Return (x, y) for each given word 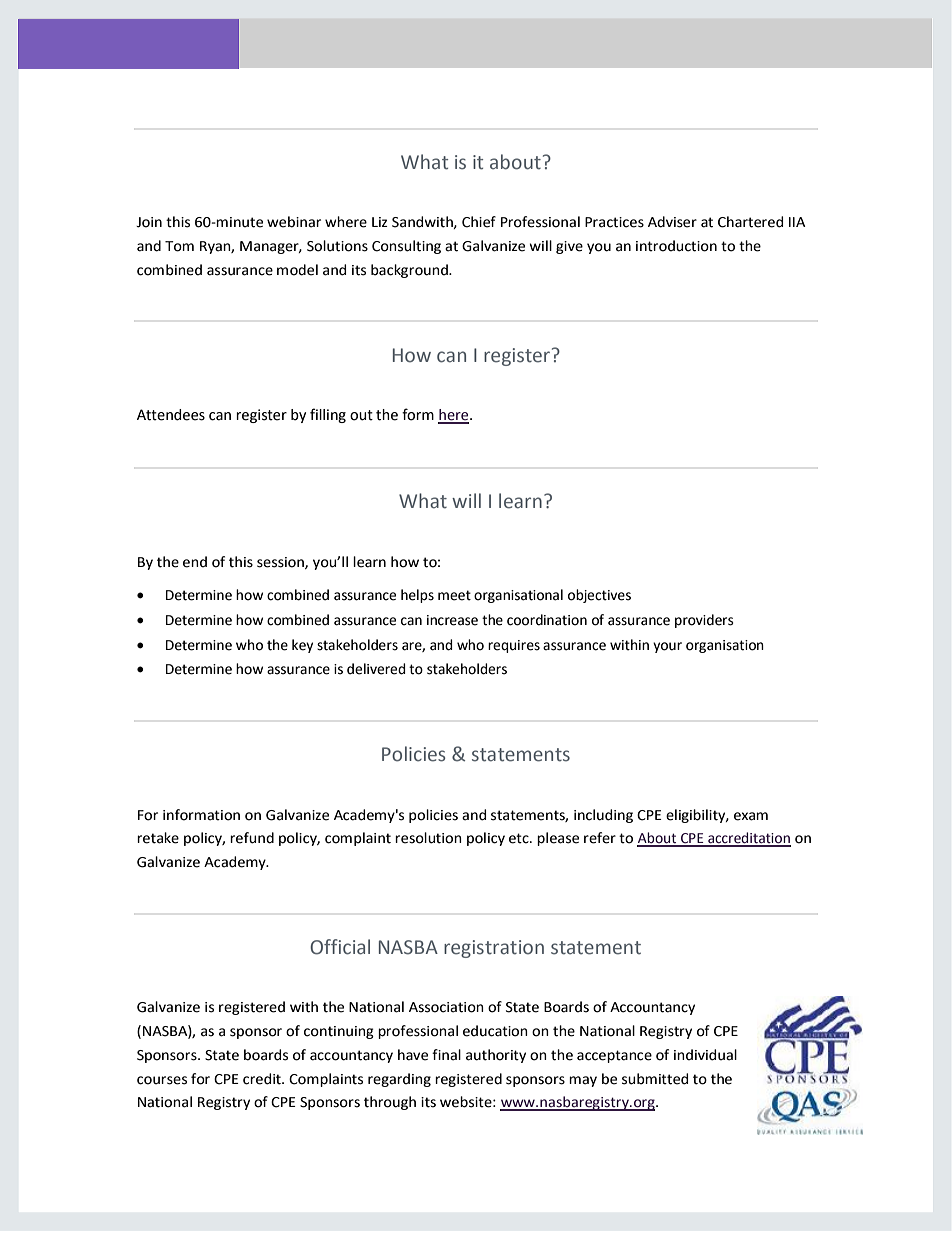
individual (705, 1055)
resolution (428, 838)
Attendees (171, 415)
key (302, 646)
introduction (676, 246)
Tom (179, 246)
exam (751, 816)
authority (496, 1056)
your (667, 647)
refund (252, 838)
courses (162, 1080)
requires (514, 646)
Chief (479, 222)
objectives (599, 596)
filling (328, 415)
